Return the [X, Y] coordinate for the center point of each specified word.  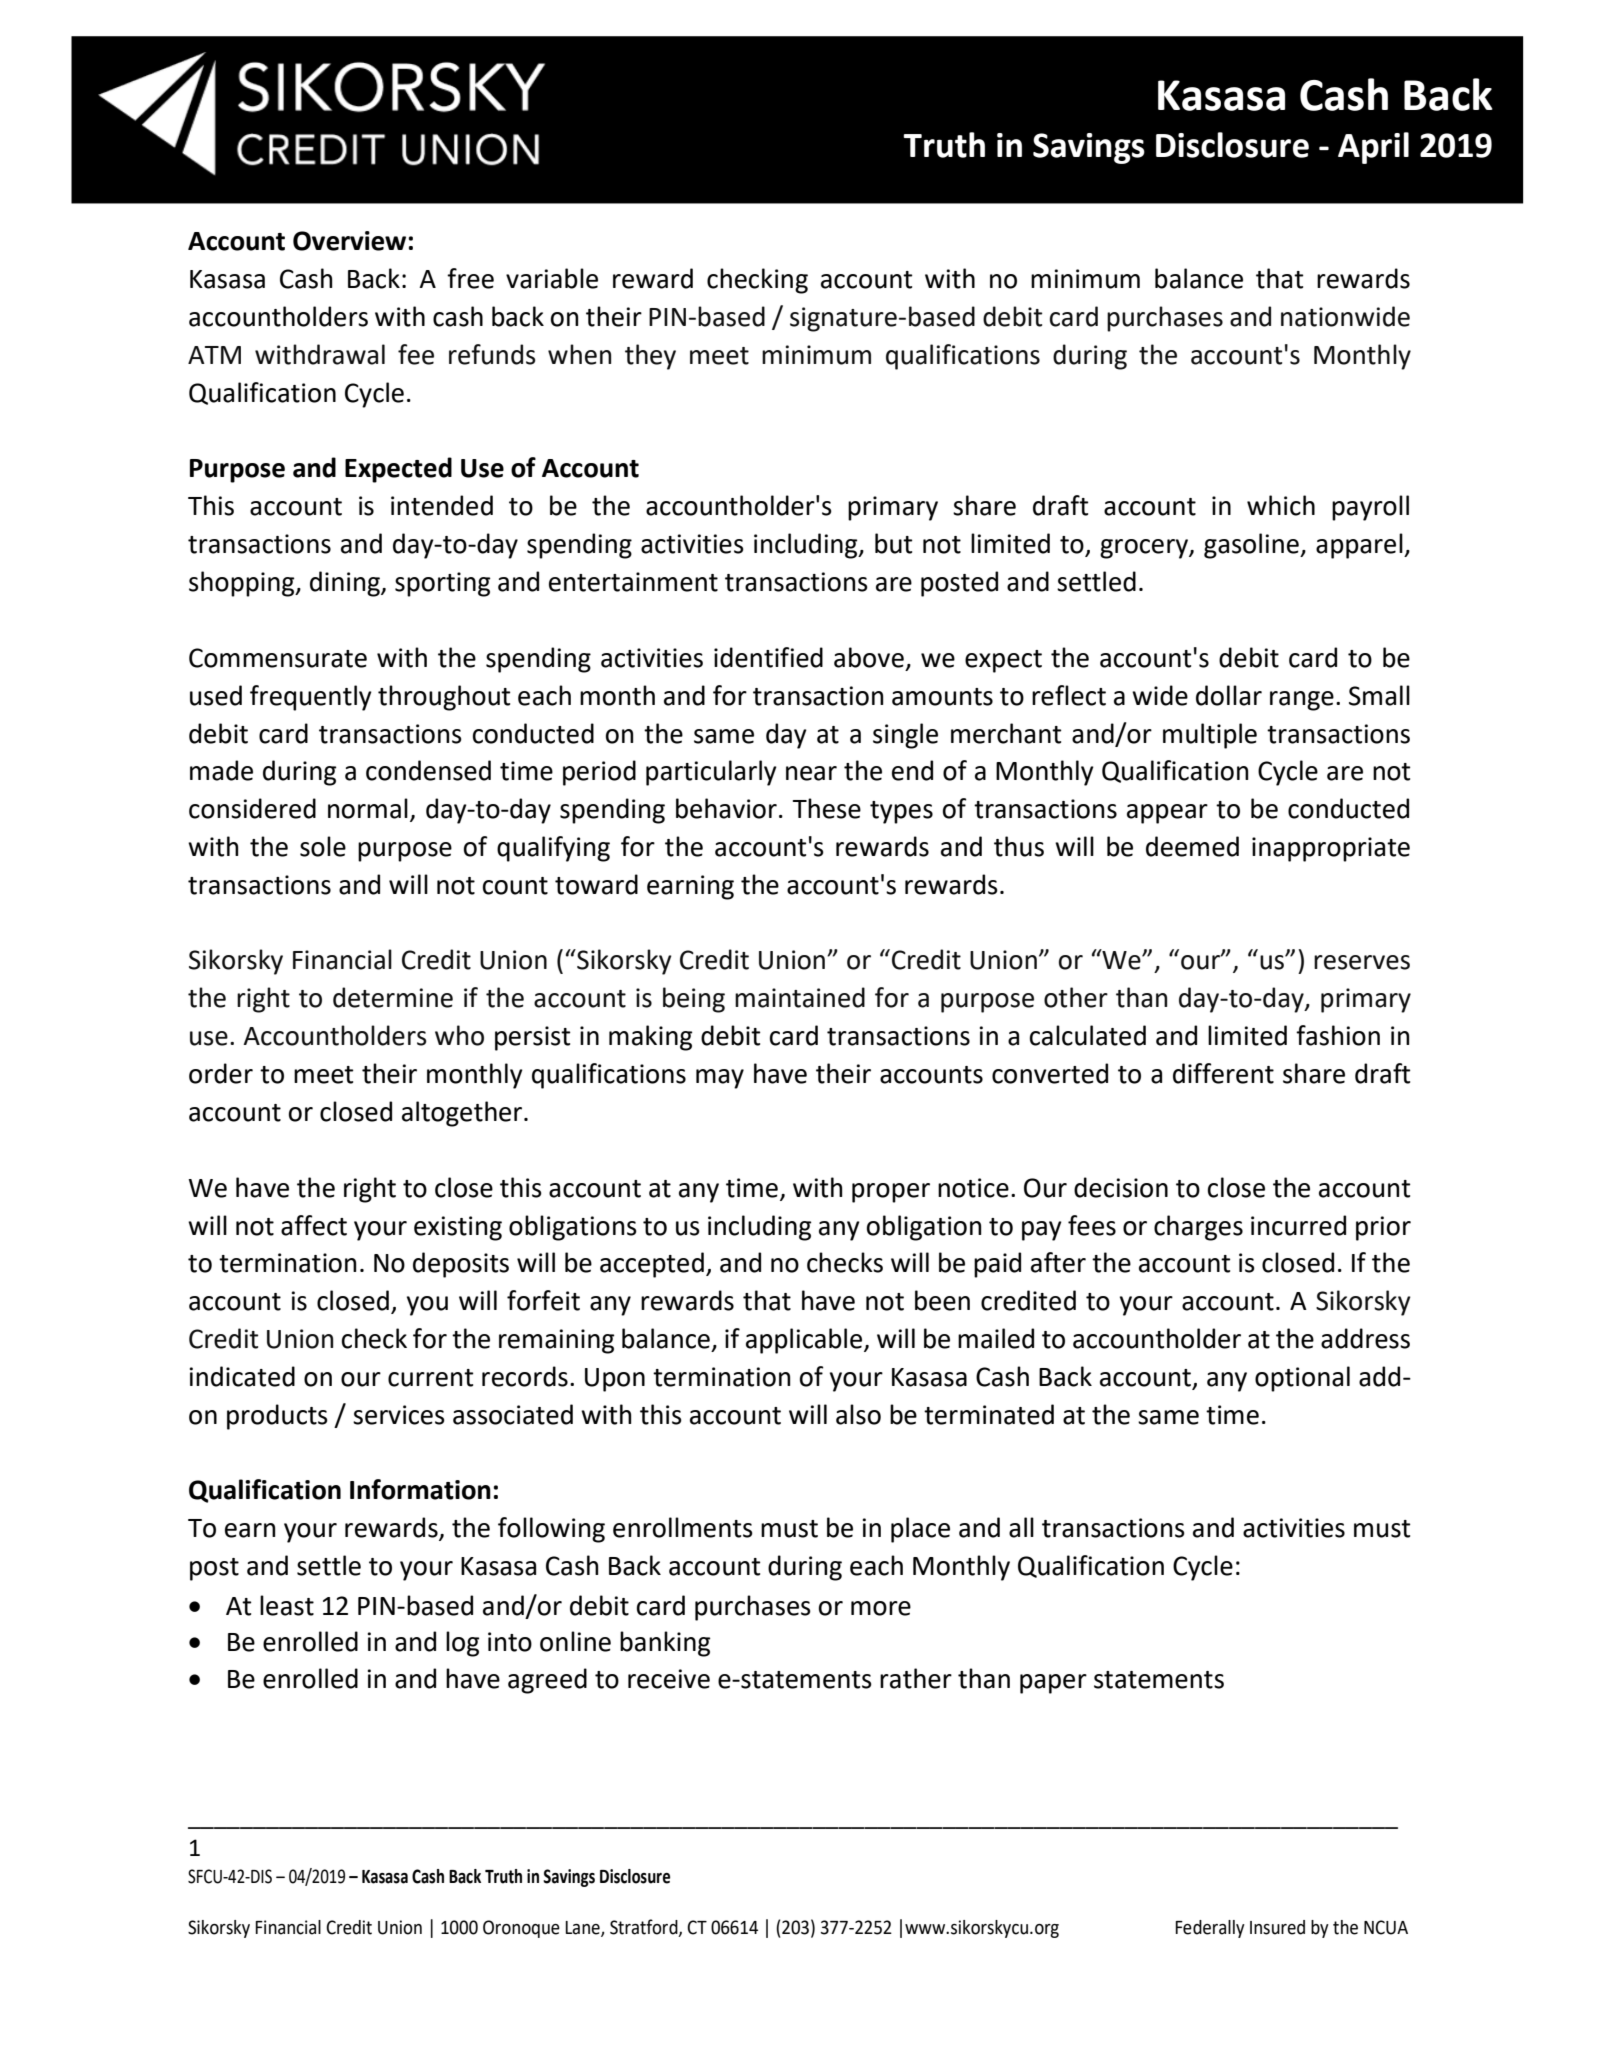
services [399, 1415]
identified [768, 657]
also [858, 1414]
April [1373, 148]
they [650, 357]
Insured [1277, 1927]
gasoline [1252, 546]
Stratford [645, 1928]
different [1223, 1073]
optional [1302, 1379]
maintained [800, 997]
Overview [349, 241]
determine [393, 997]
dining [346, 584]
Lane [583, 1929]
